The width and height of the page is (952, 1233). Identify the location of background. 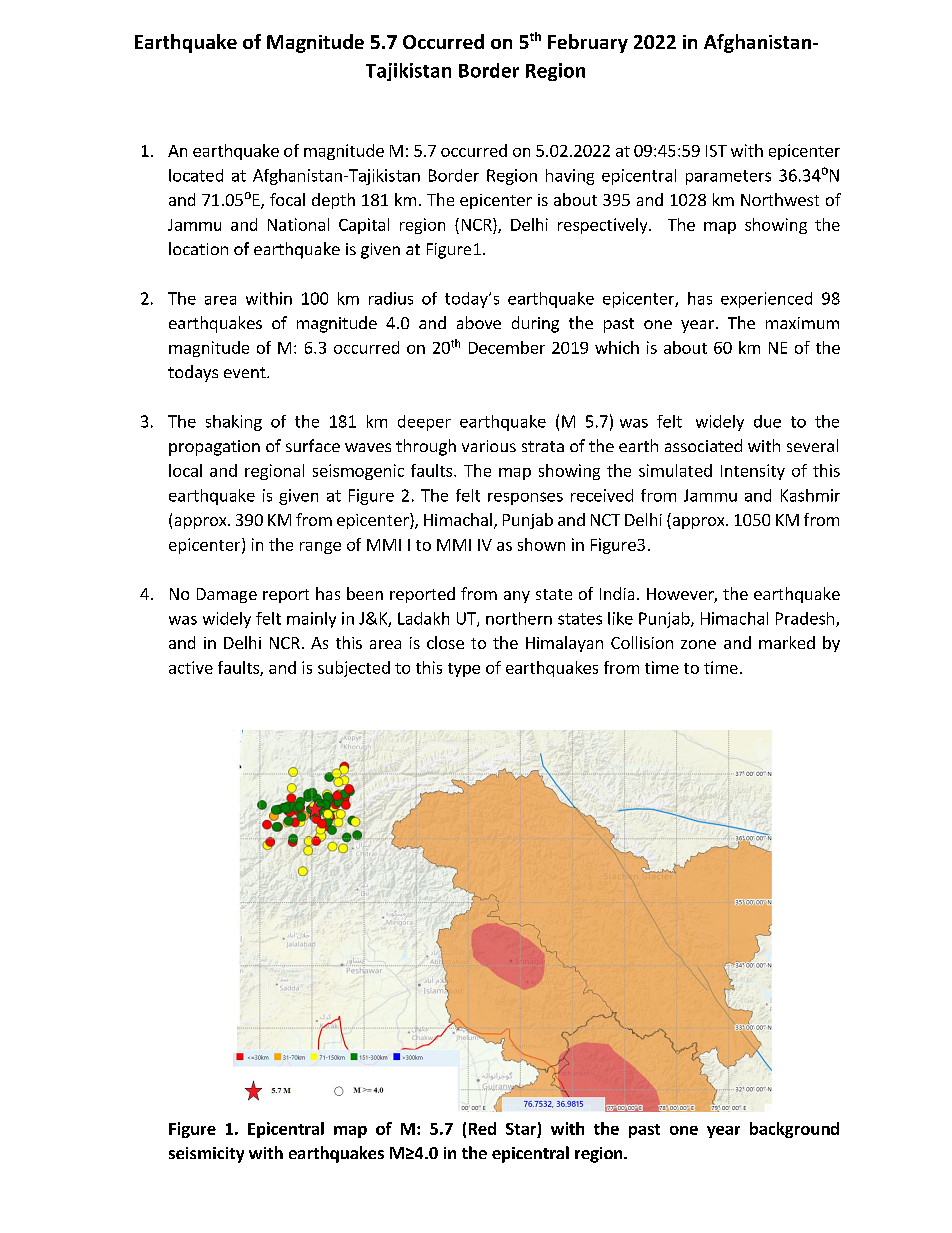
(794, 1130).
